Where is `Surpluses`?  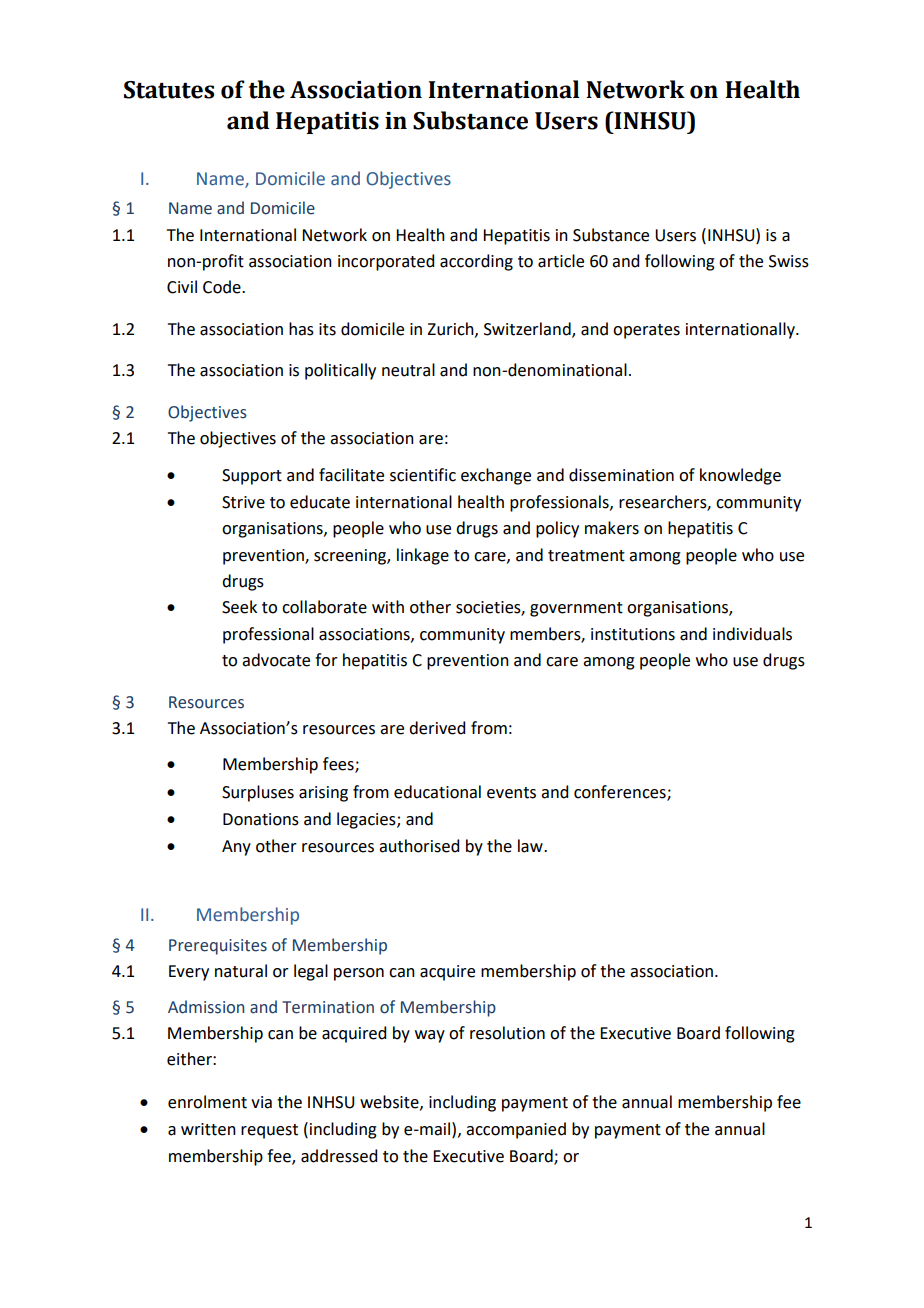
Surpluses is located at coordinates (258, 793).
